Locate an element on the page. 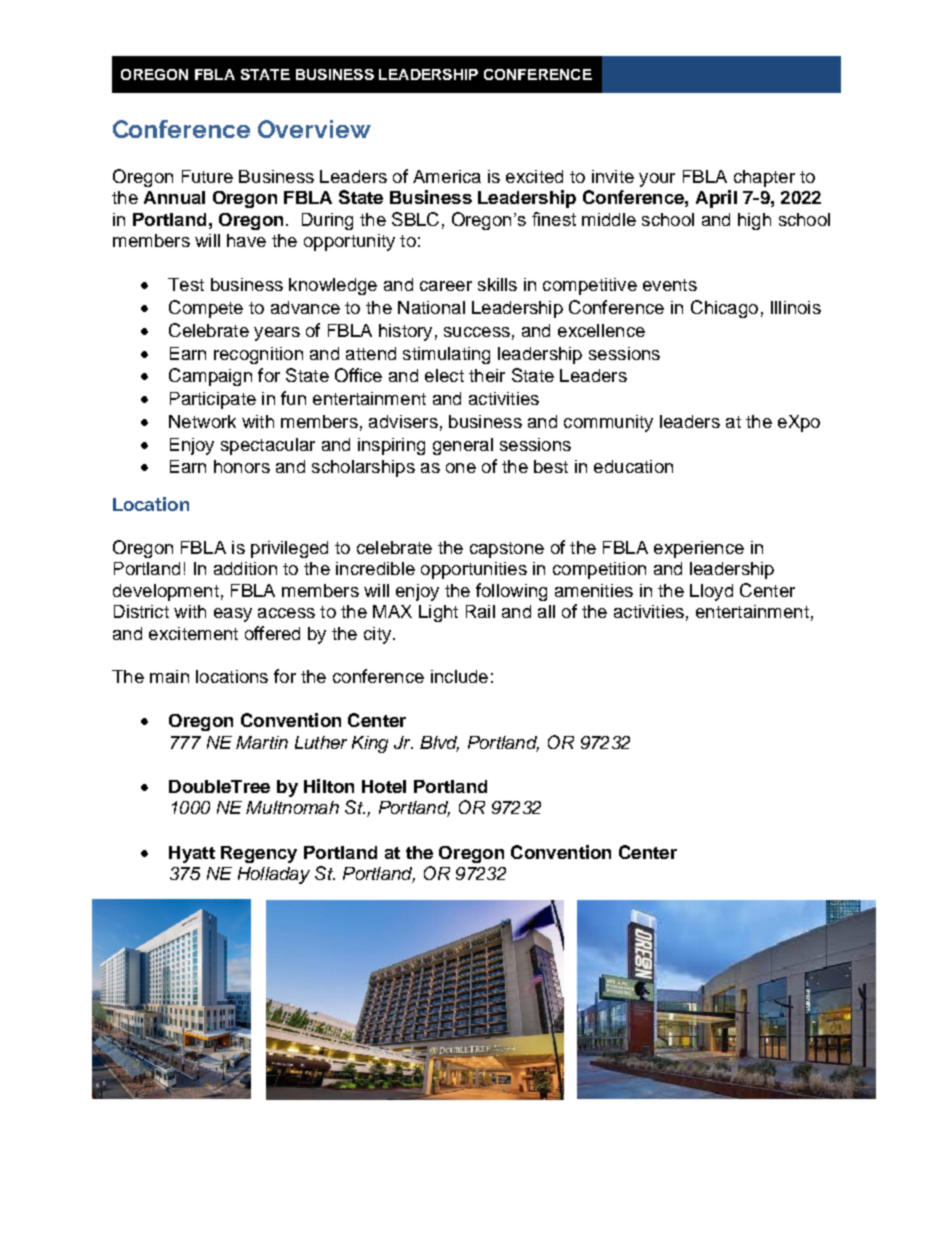 Image resolution: width=952 pixels, height=1233 pixels. easy is located at coordinates (233, 615).
